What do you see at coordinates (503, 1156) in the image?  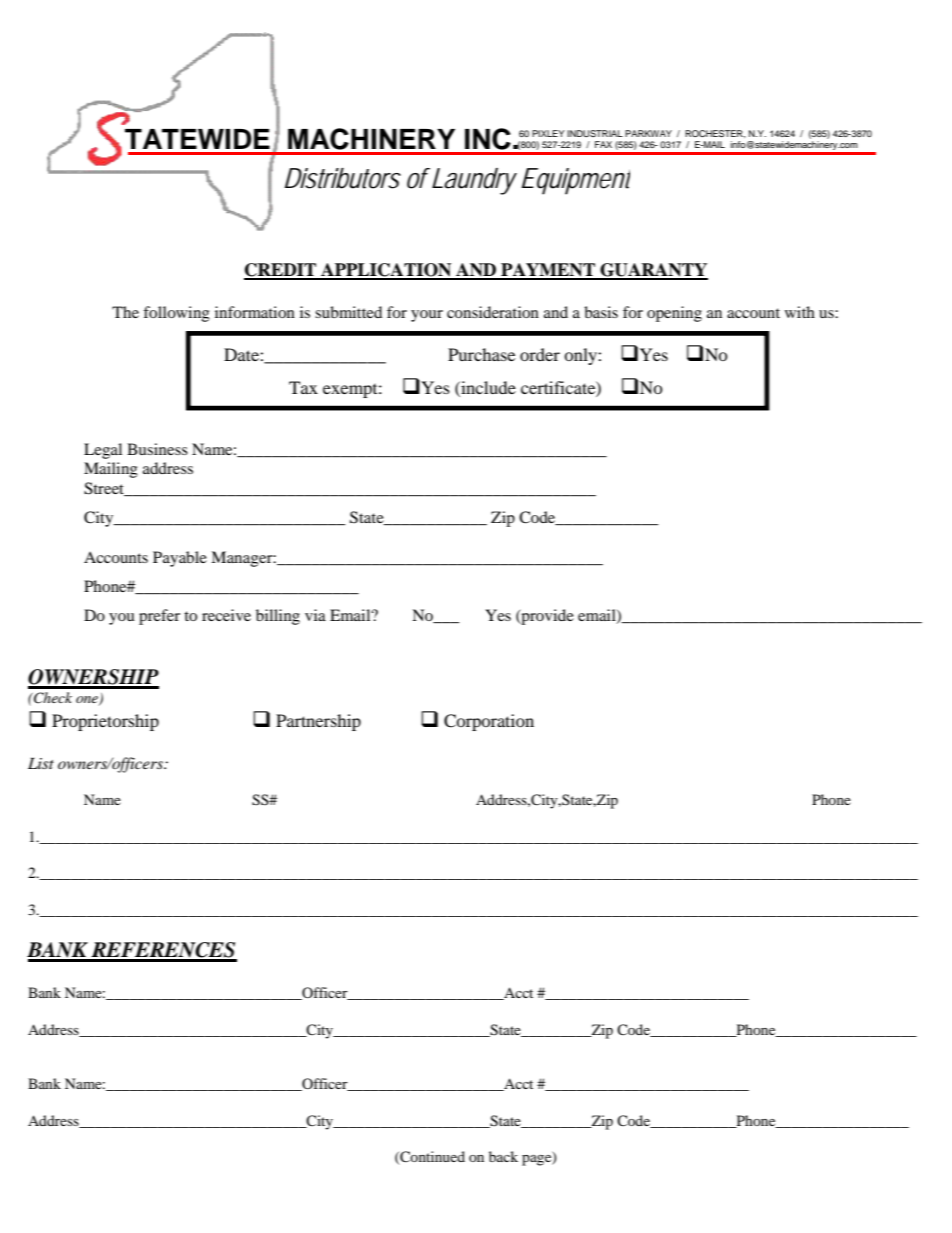 I see `back` at bounding box center [503, 1156].
